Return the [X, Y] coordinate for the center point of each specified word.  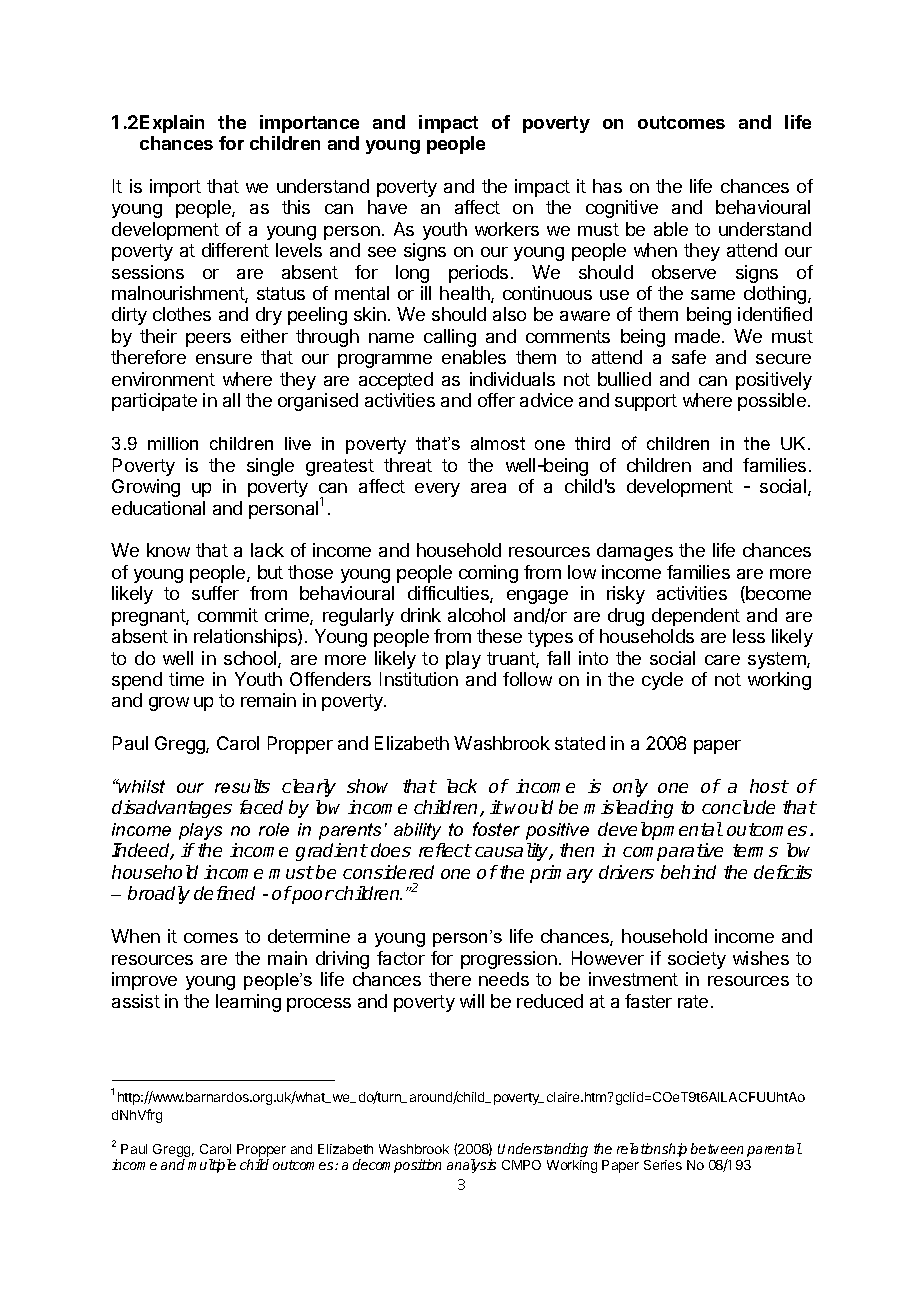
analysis [471, 1166]
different [235, 250]
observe [684, 272]
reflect [445, 850]
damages [635, 552]
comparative [673, 852]
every [437, 490]
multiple [212, 1166]
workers [507, 229]
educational [158, 508]
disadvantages [172, 809]
